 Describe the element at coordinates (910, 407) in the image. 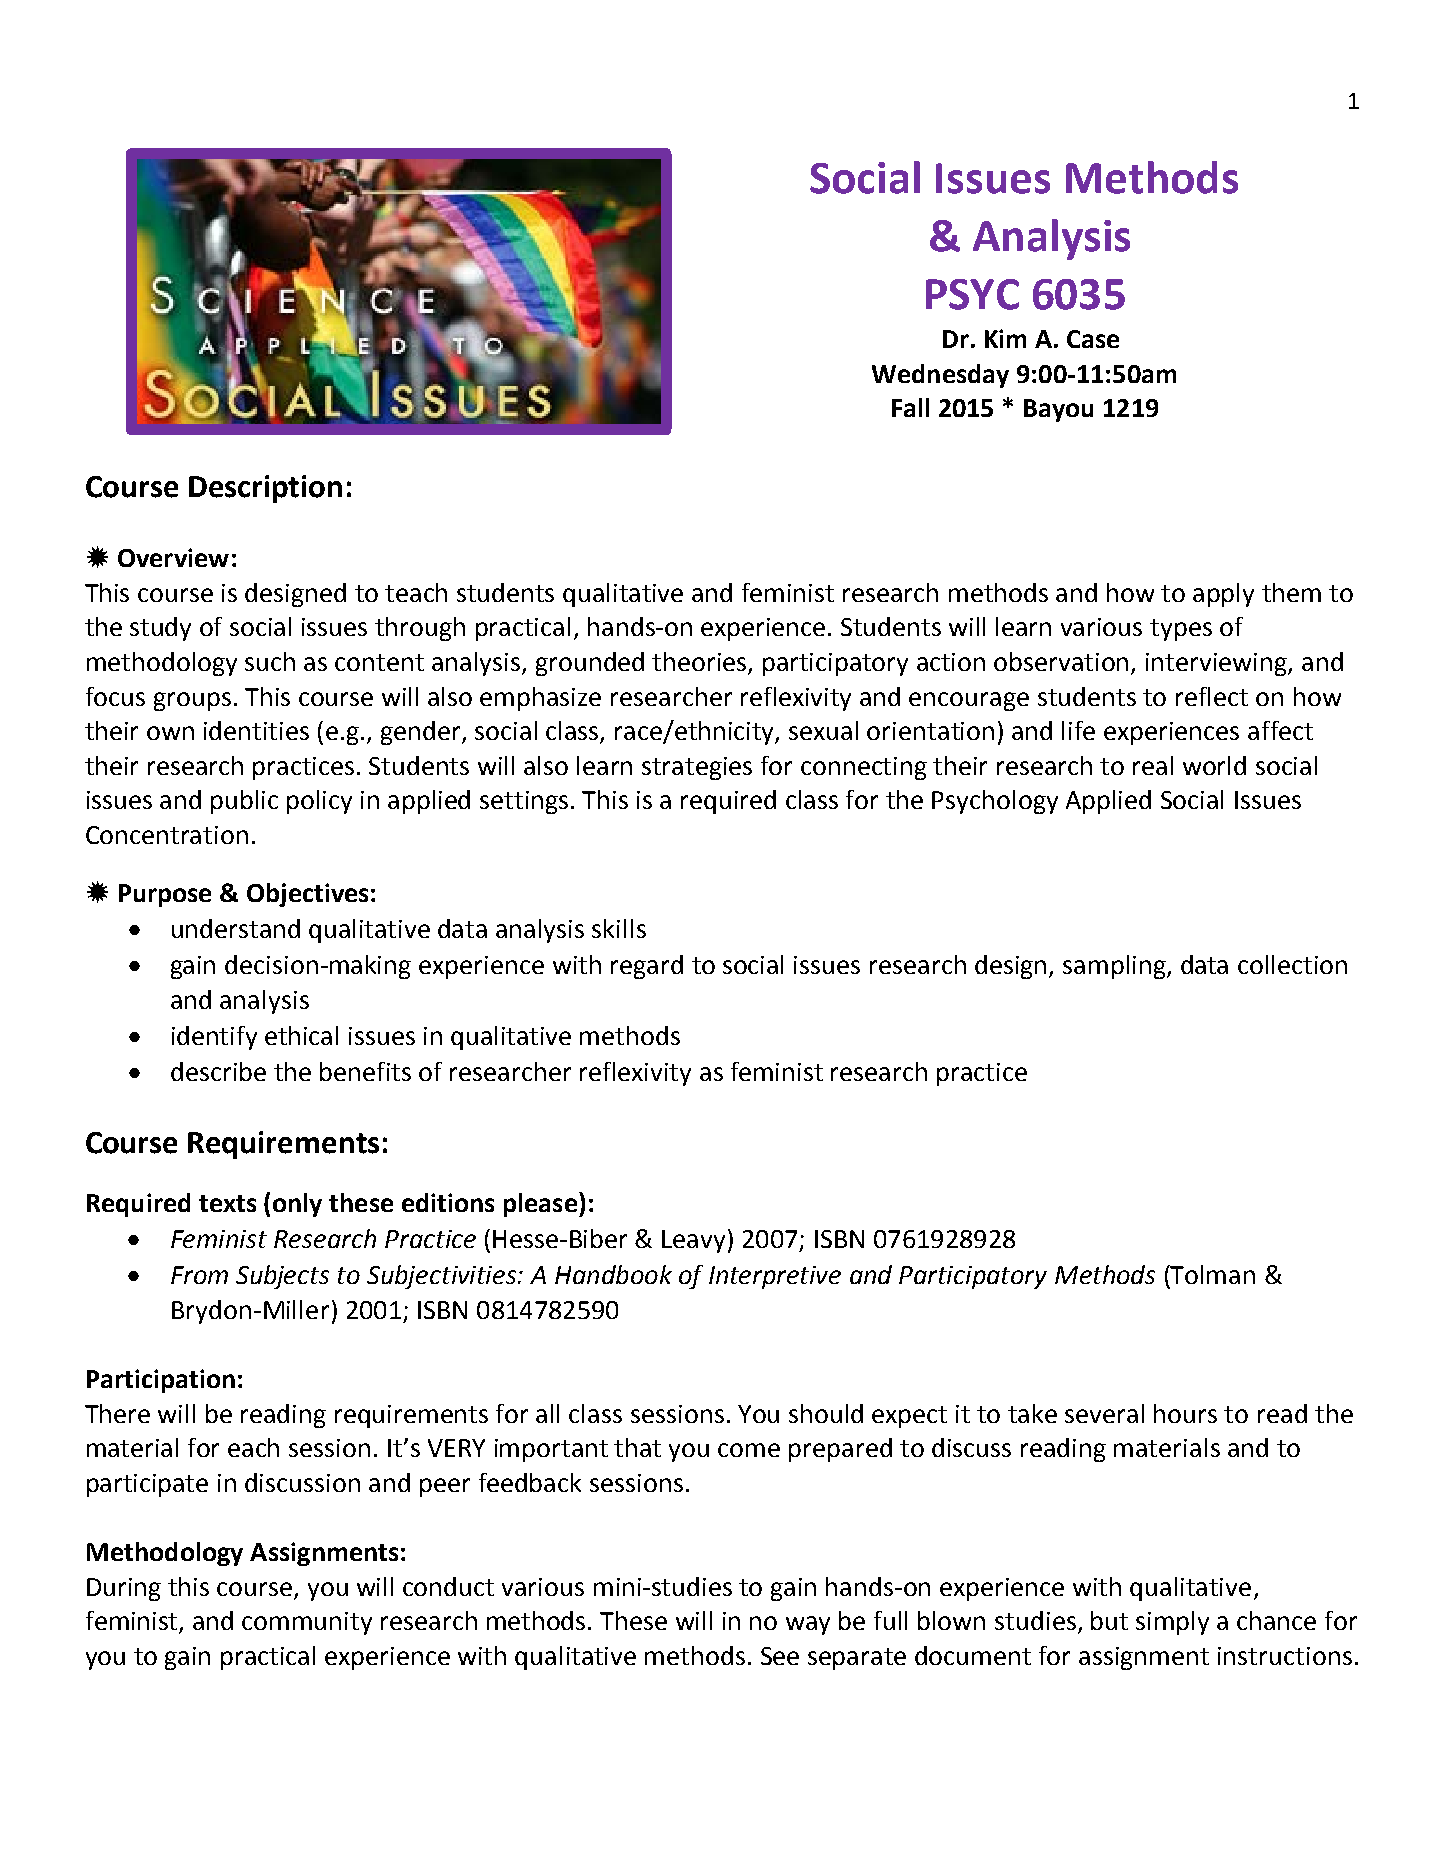

I see `Fall` at that location.
